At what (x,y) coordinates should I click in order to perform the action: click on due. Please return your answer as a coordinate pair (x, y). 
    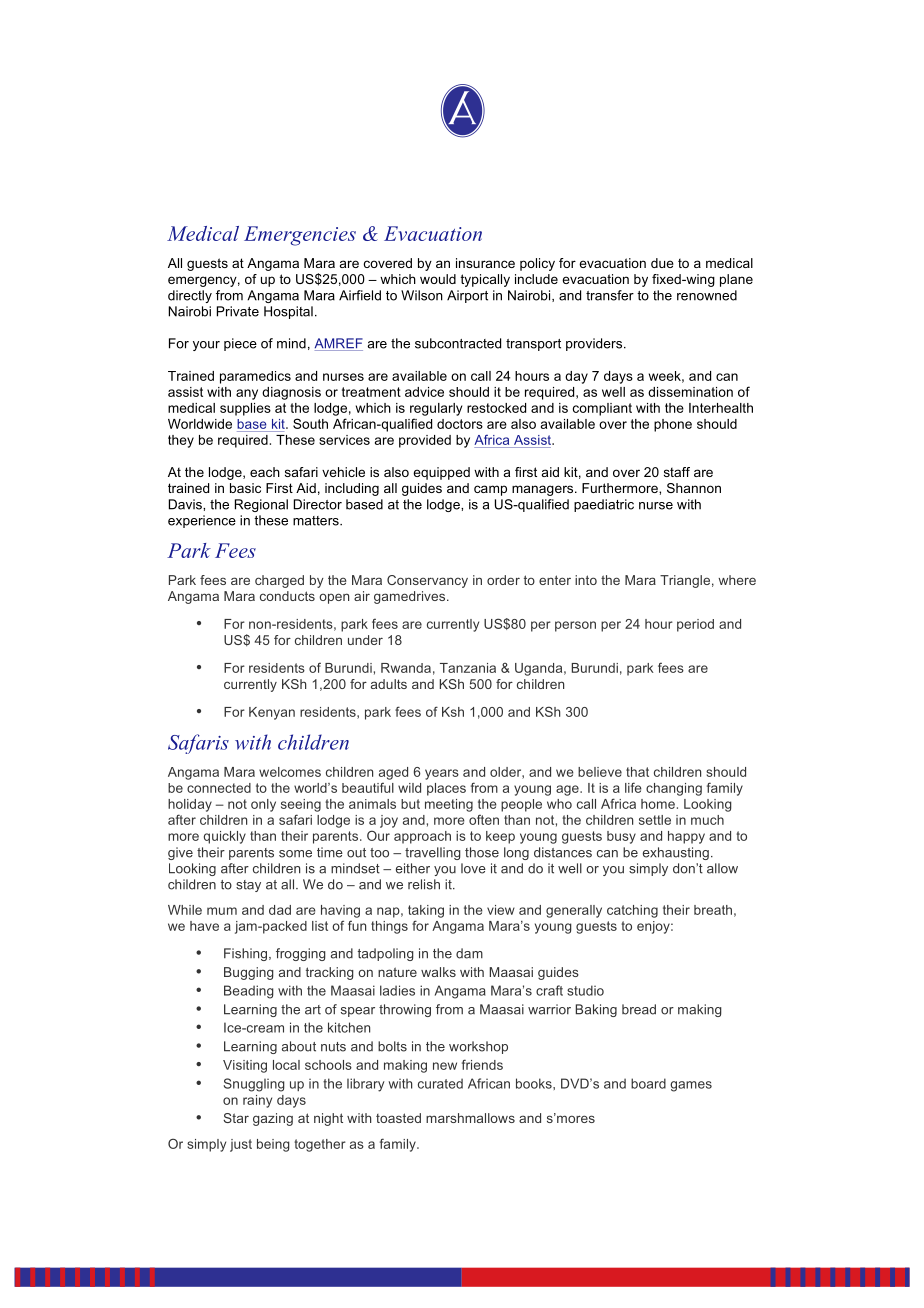
    Looking at the image, I should click on (662, 263).
